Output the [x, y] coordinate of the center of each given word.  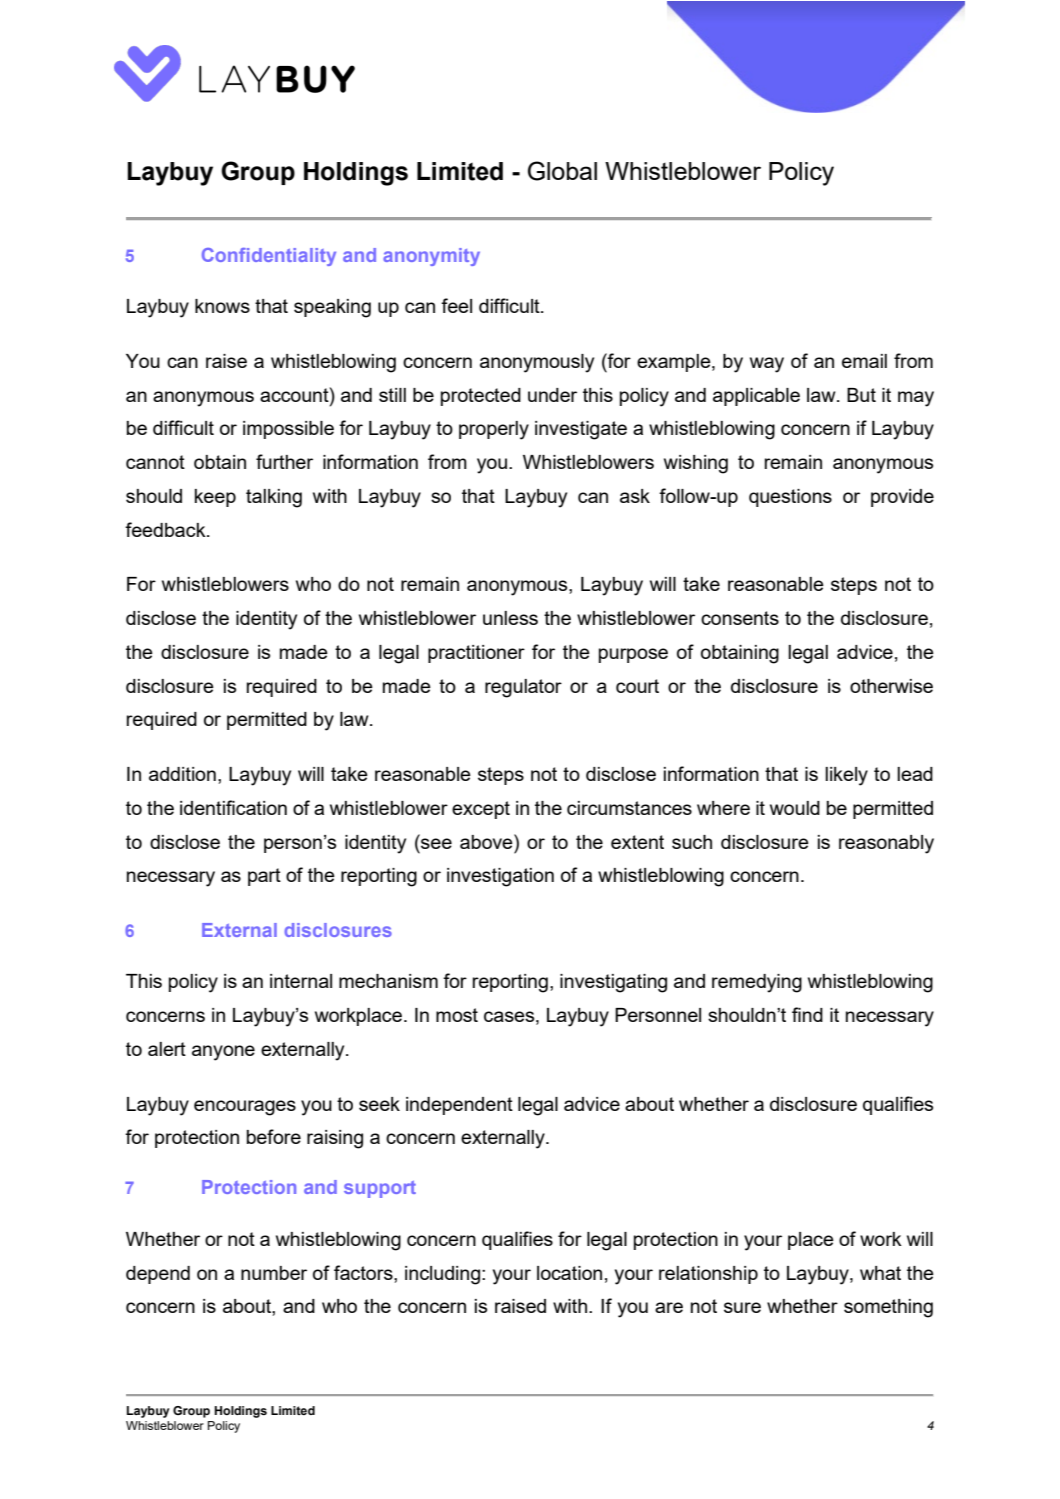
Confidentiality [269, 257]
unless [510, 618]
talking [274, 498]
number [274, 1273]
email [864, 361]
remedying [757, 983]
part [264, 877]
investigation [500, 877]
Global [562, 171]
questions [790, 498]
